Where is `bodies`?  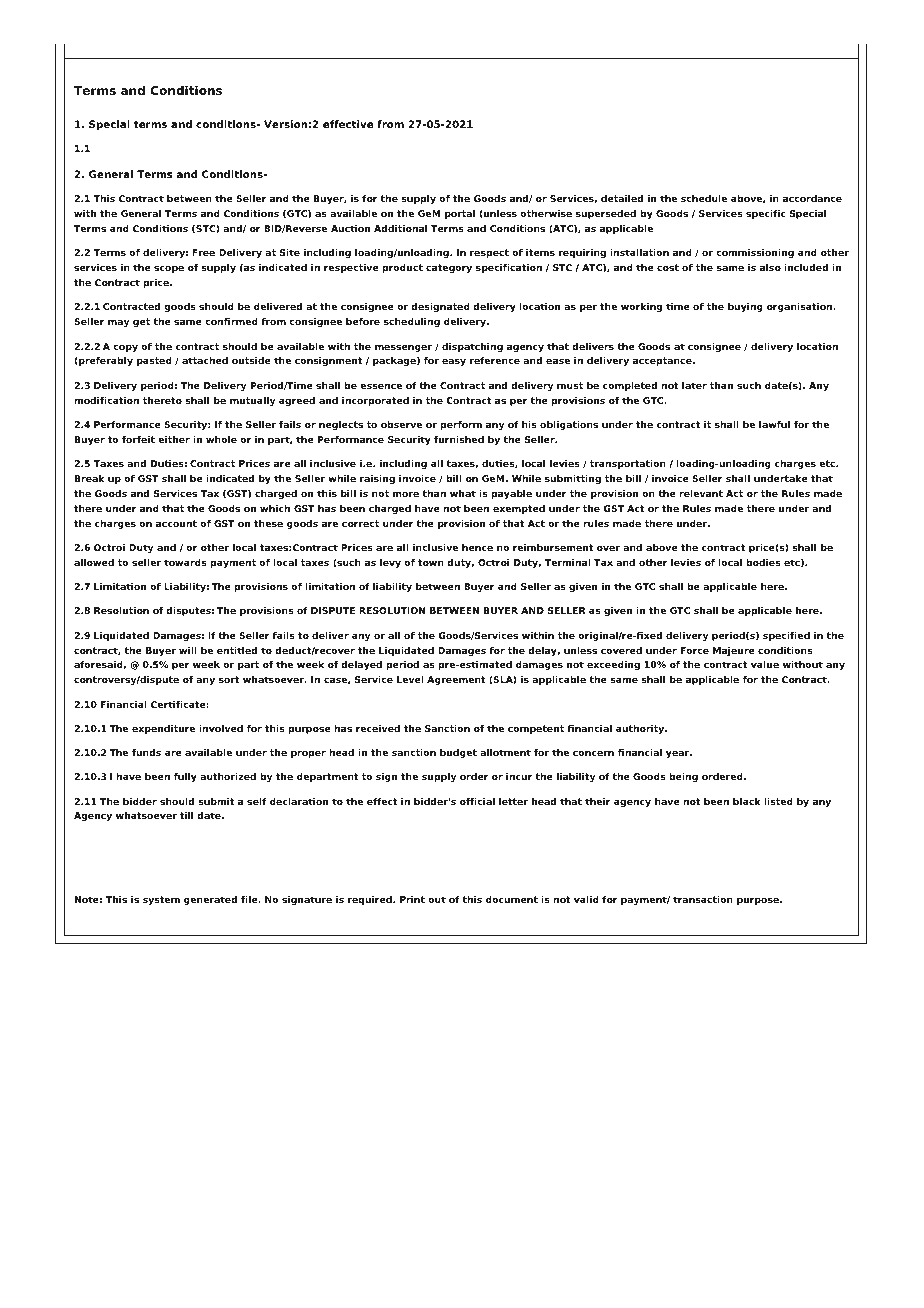
bodies is located at coordinates (763, 562).
